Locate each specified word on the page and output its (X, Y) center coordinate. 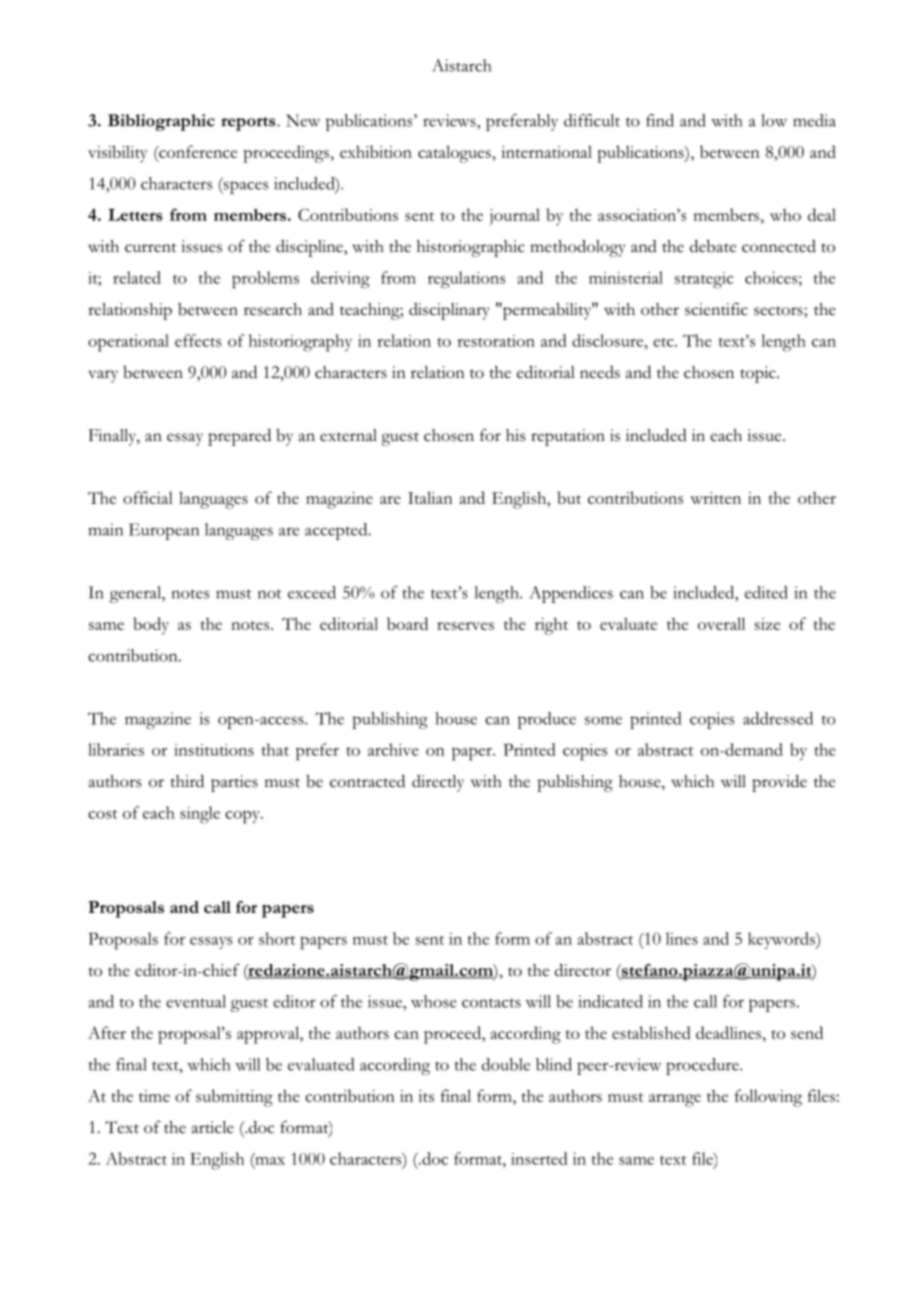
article (213, 1127)
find (660, 120)
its (426, 1096)
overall (721, 623)
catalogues (455, 154)
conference (197, 151)
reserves (465, 626)
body (151, 626)
